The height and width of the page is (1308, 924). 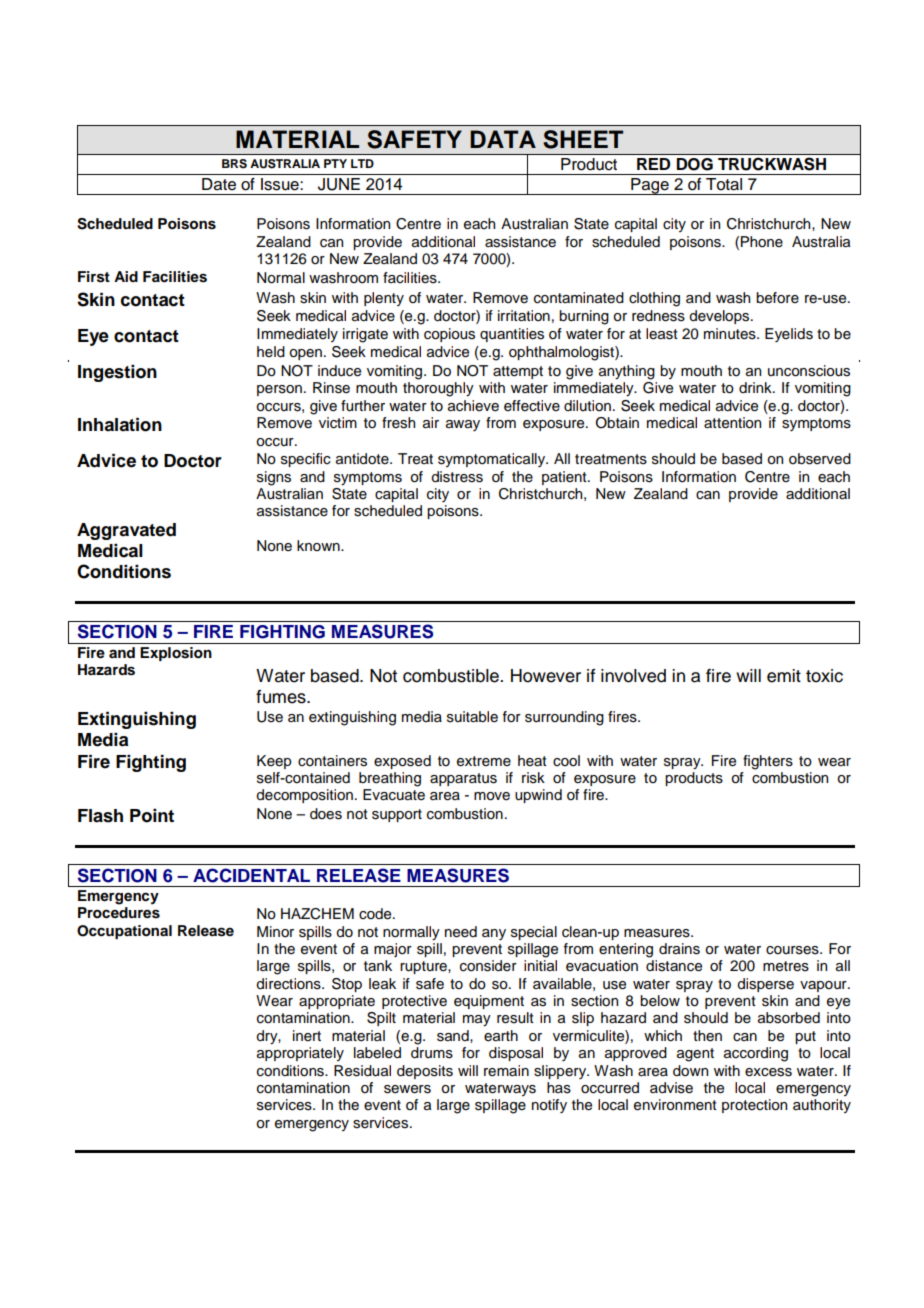 What do you see at coordinates (784, 676) in the page?
I see `emit` at bounding box center [784, 676].
